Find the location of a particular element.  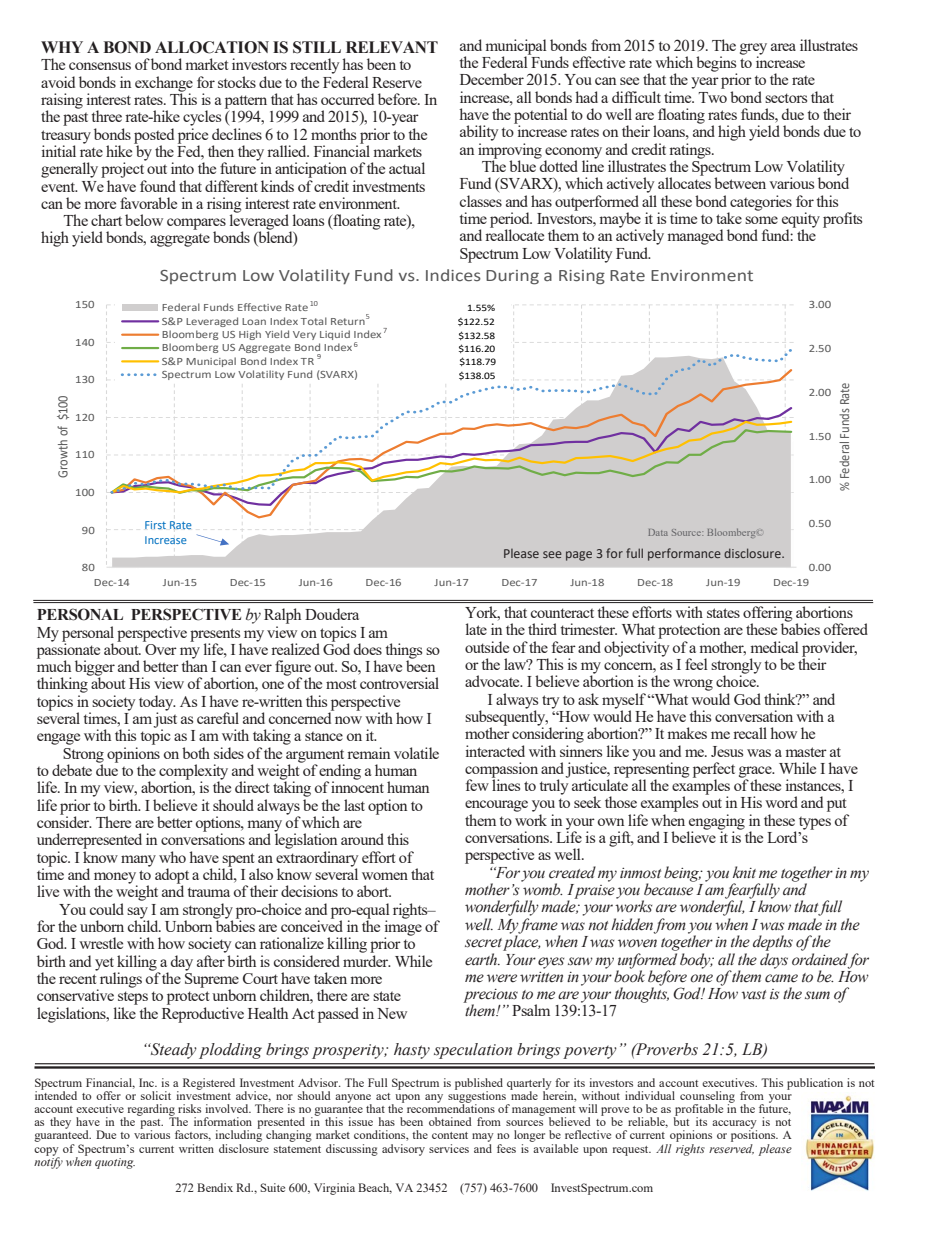

medical is located at coordinates (775, 647).
